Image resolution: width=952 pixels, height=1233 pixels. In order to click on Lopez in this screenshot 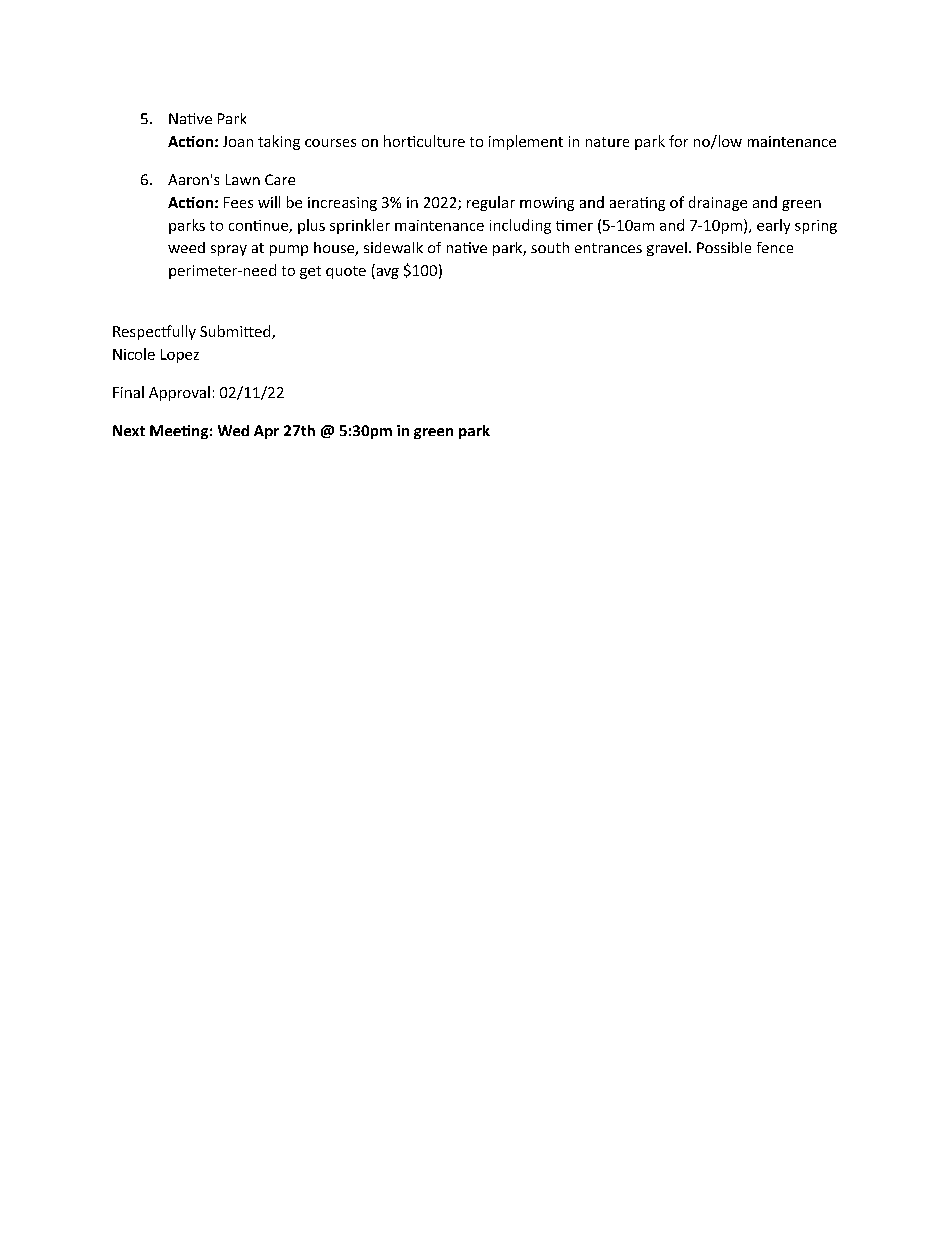, I will do `click(180, 356)`.
